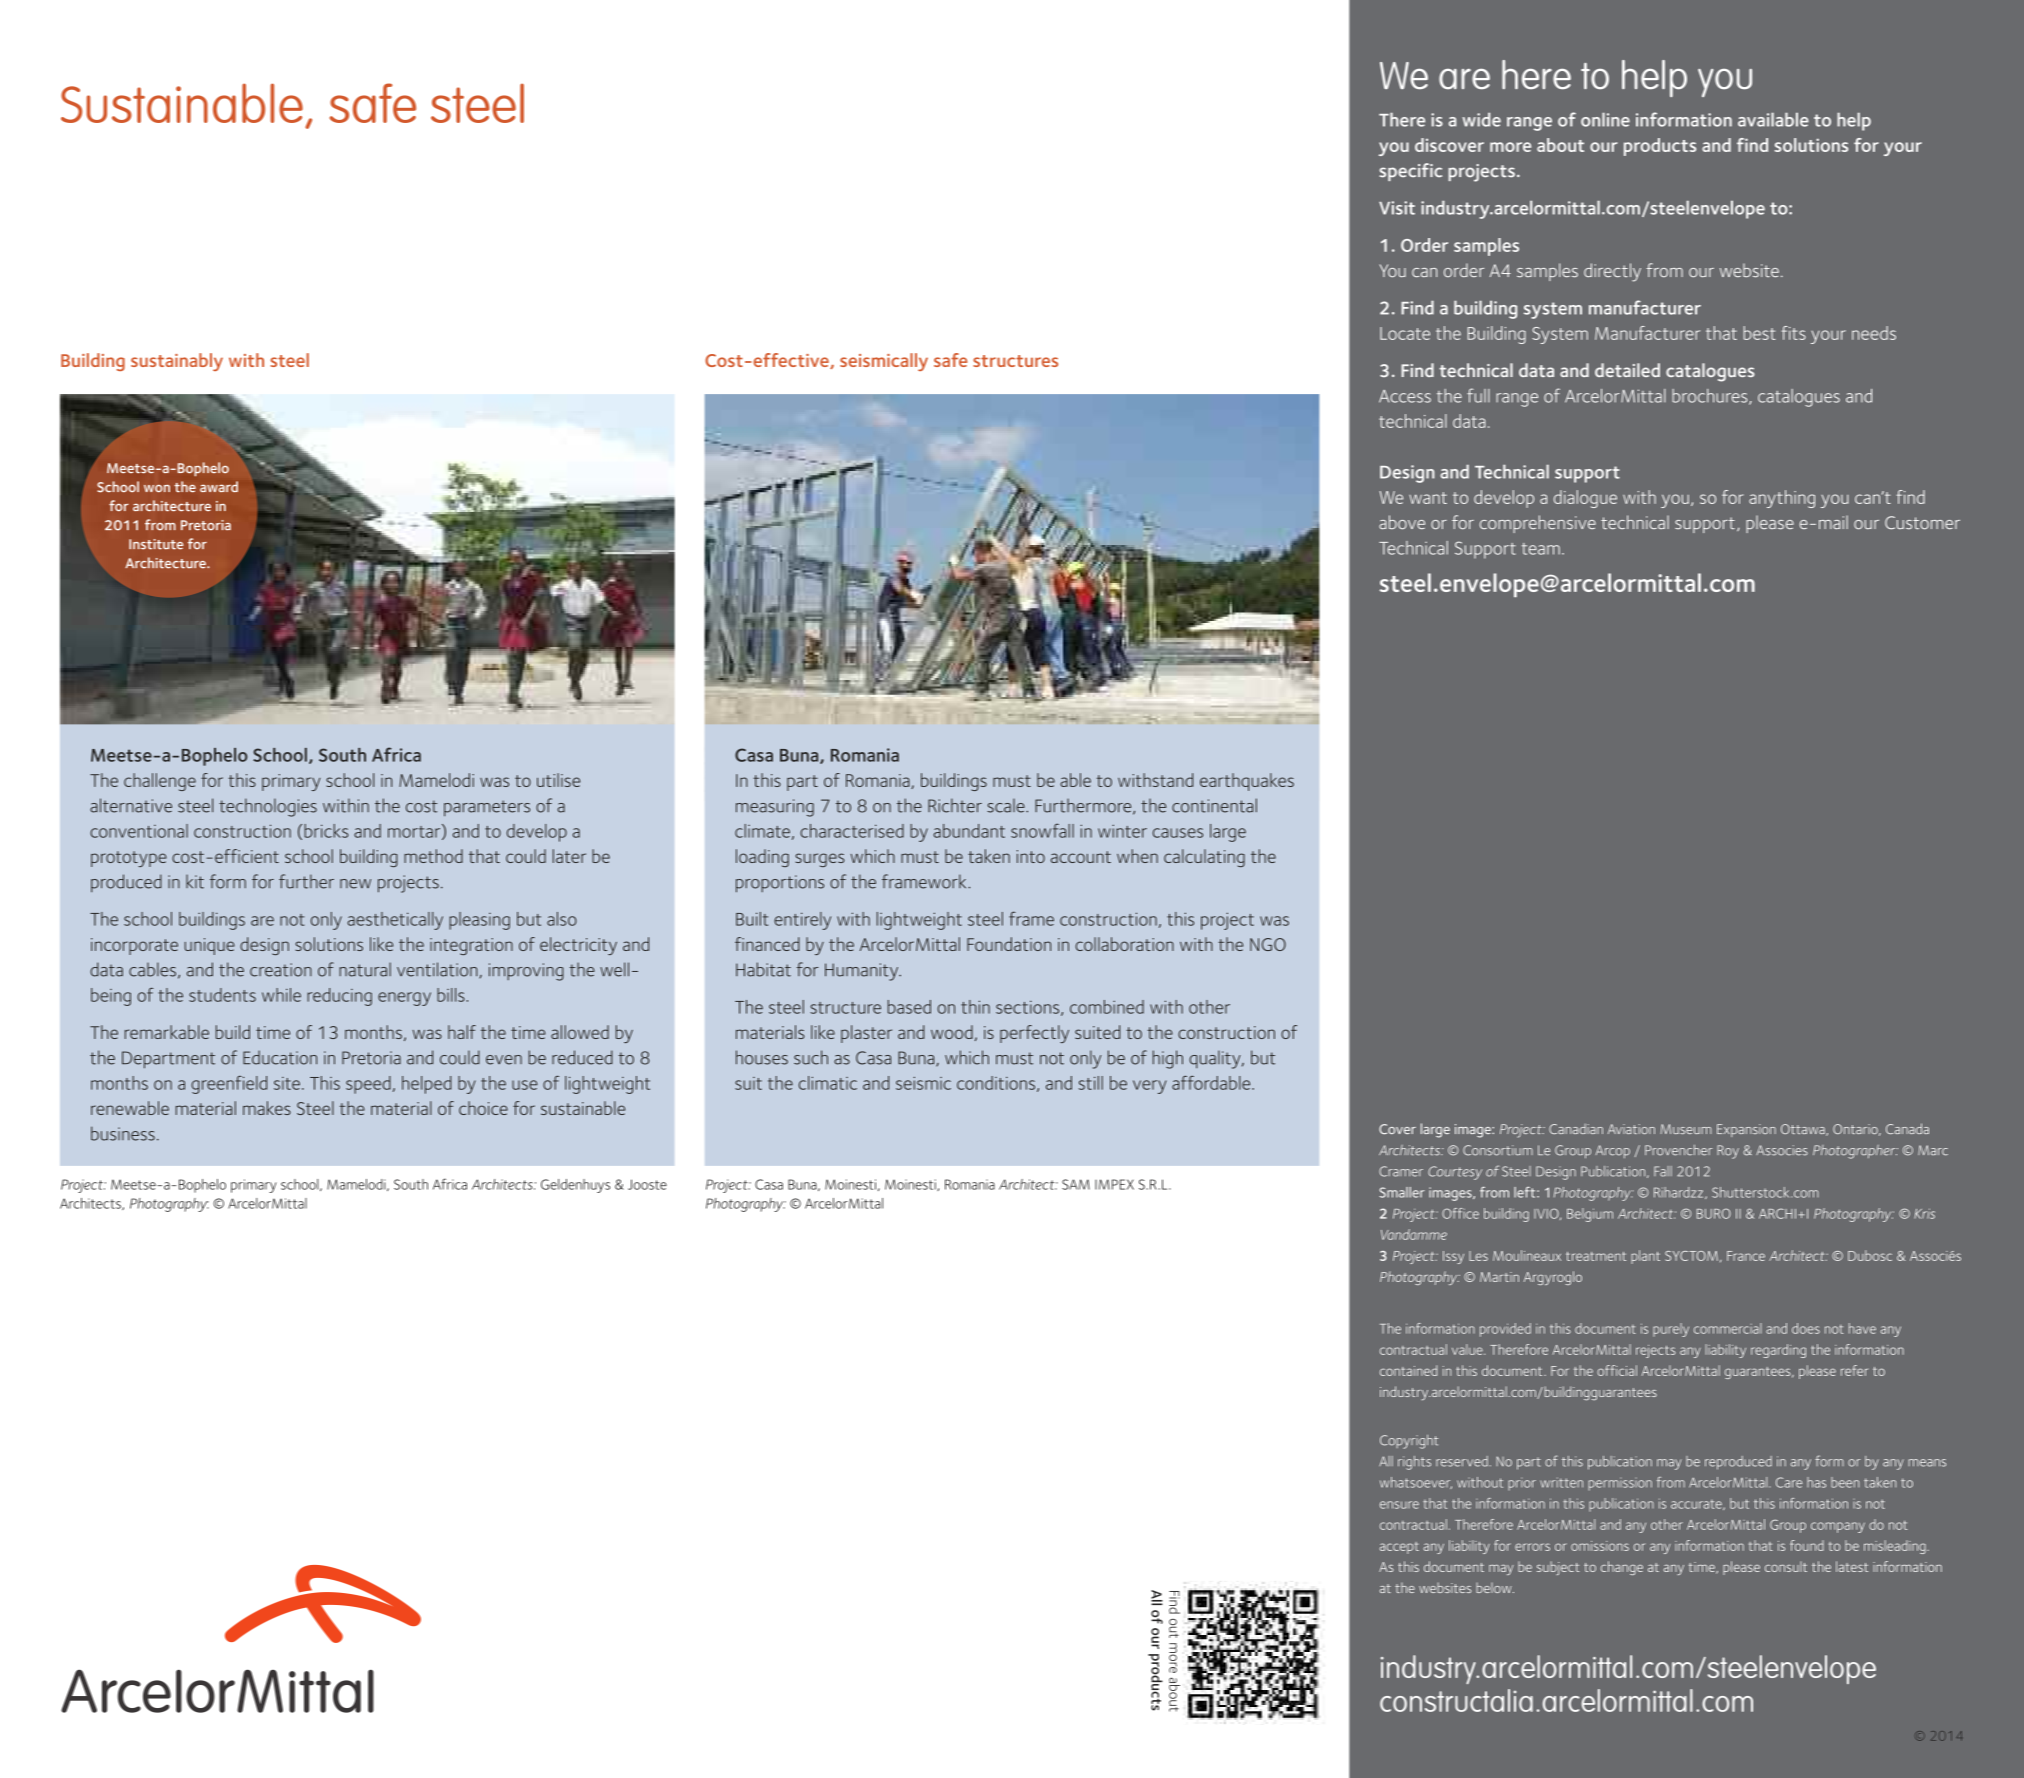  Describe the element at coordinates (1399, 1548) in the document. I see `accept` at that location.
